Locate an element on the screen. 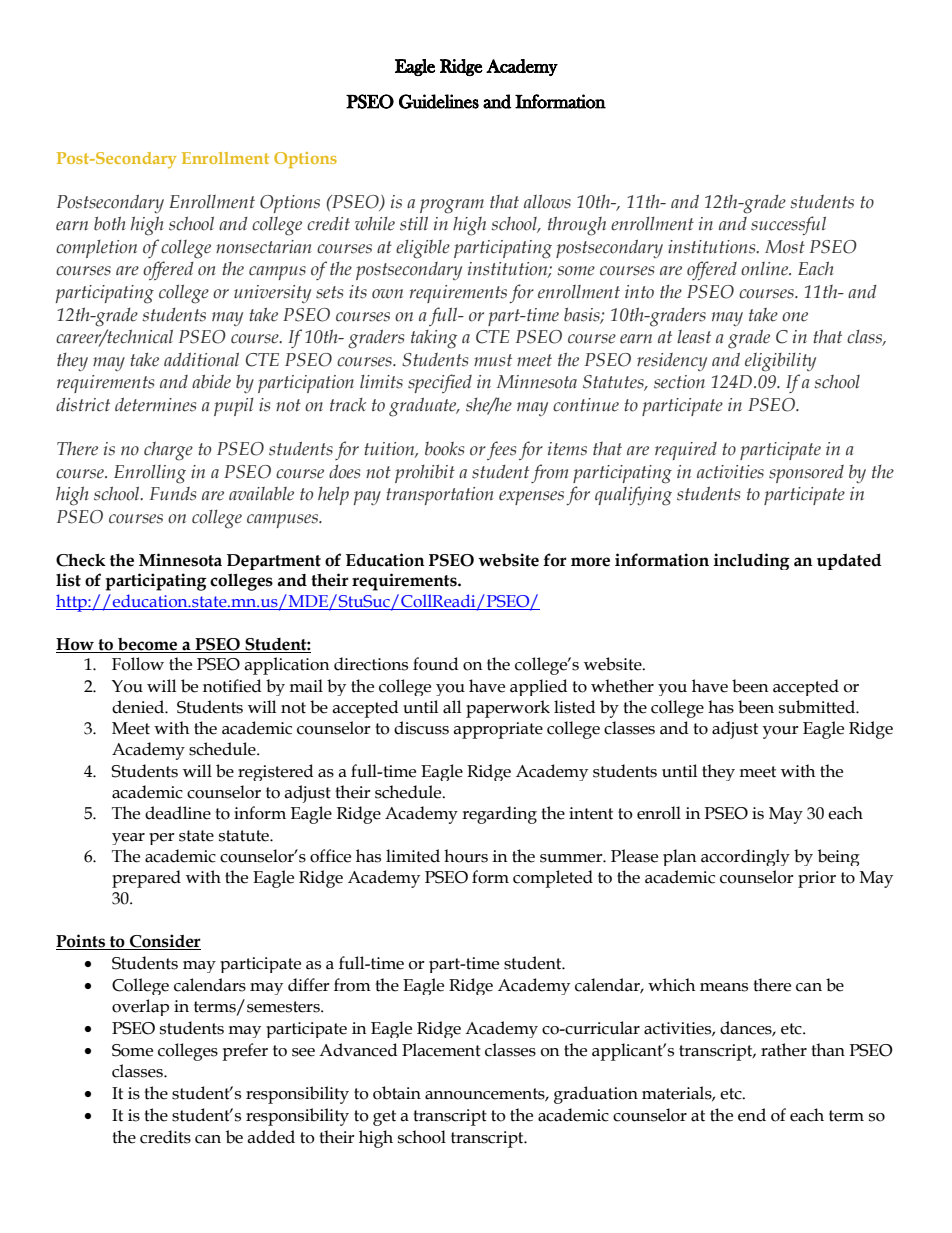 Image resolution: width=952 pixels, height=1233 pixels. books is located at coordinates (444, 449).
